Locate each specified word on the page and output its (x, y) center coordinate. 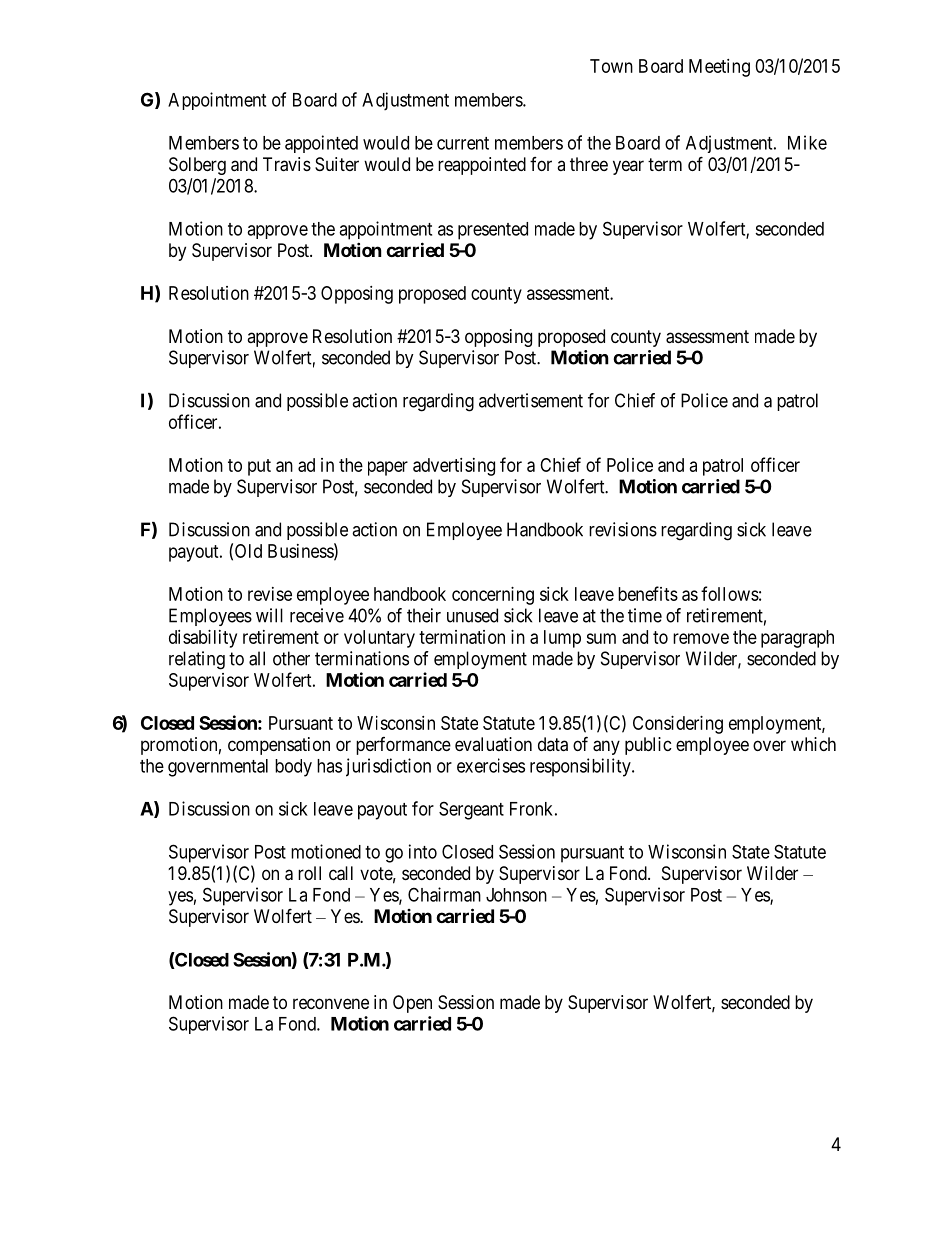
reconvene (331, 1003)
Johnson (516, 895)
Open (412, 1004)
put (259, 467)
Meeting (719, 68)
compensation (279, 746)
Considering (678, 725)
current (463, 143)
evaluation (493, 744)
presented (493, 231)
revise (270, 594)
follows (730, 593)
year (628, 167)
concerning (493, 596)
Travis (287, 164)
